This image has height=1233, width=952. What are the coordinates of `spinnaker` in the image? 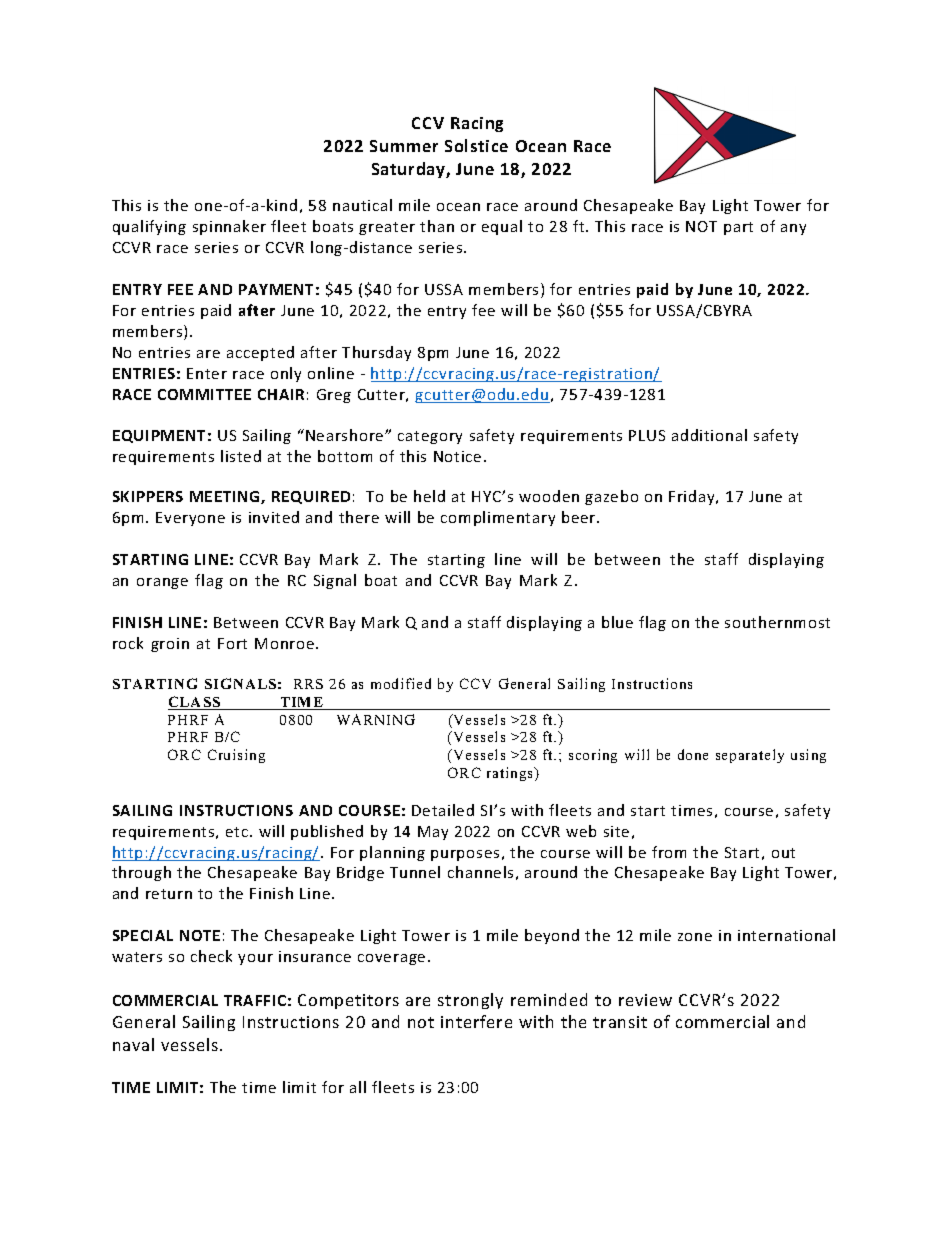 It's located at (229, 227).
